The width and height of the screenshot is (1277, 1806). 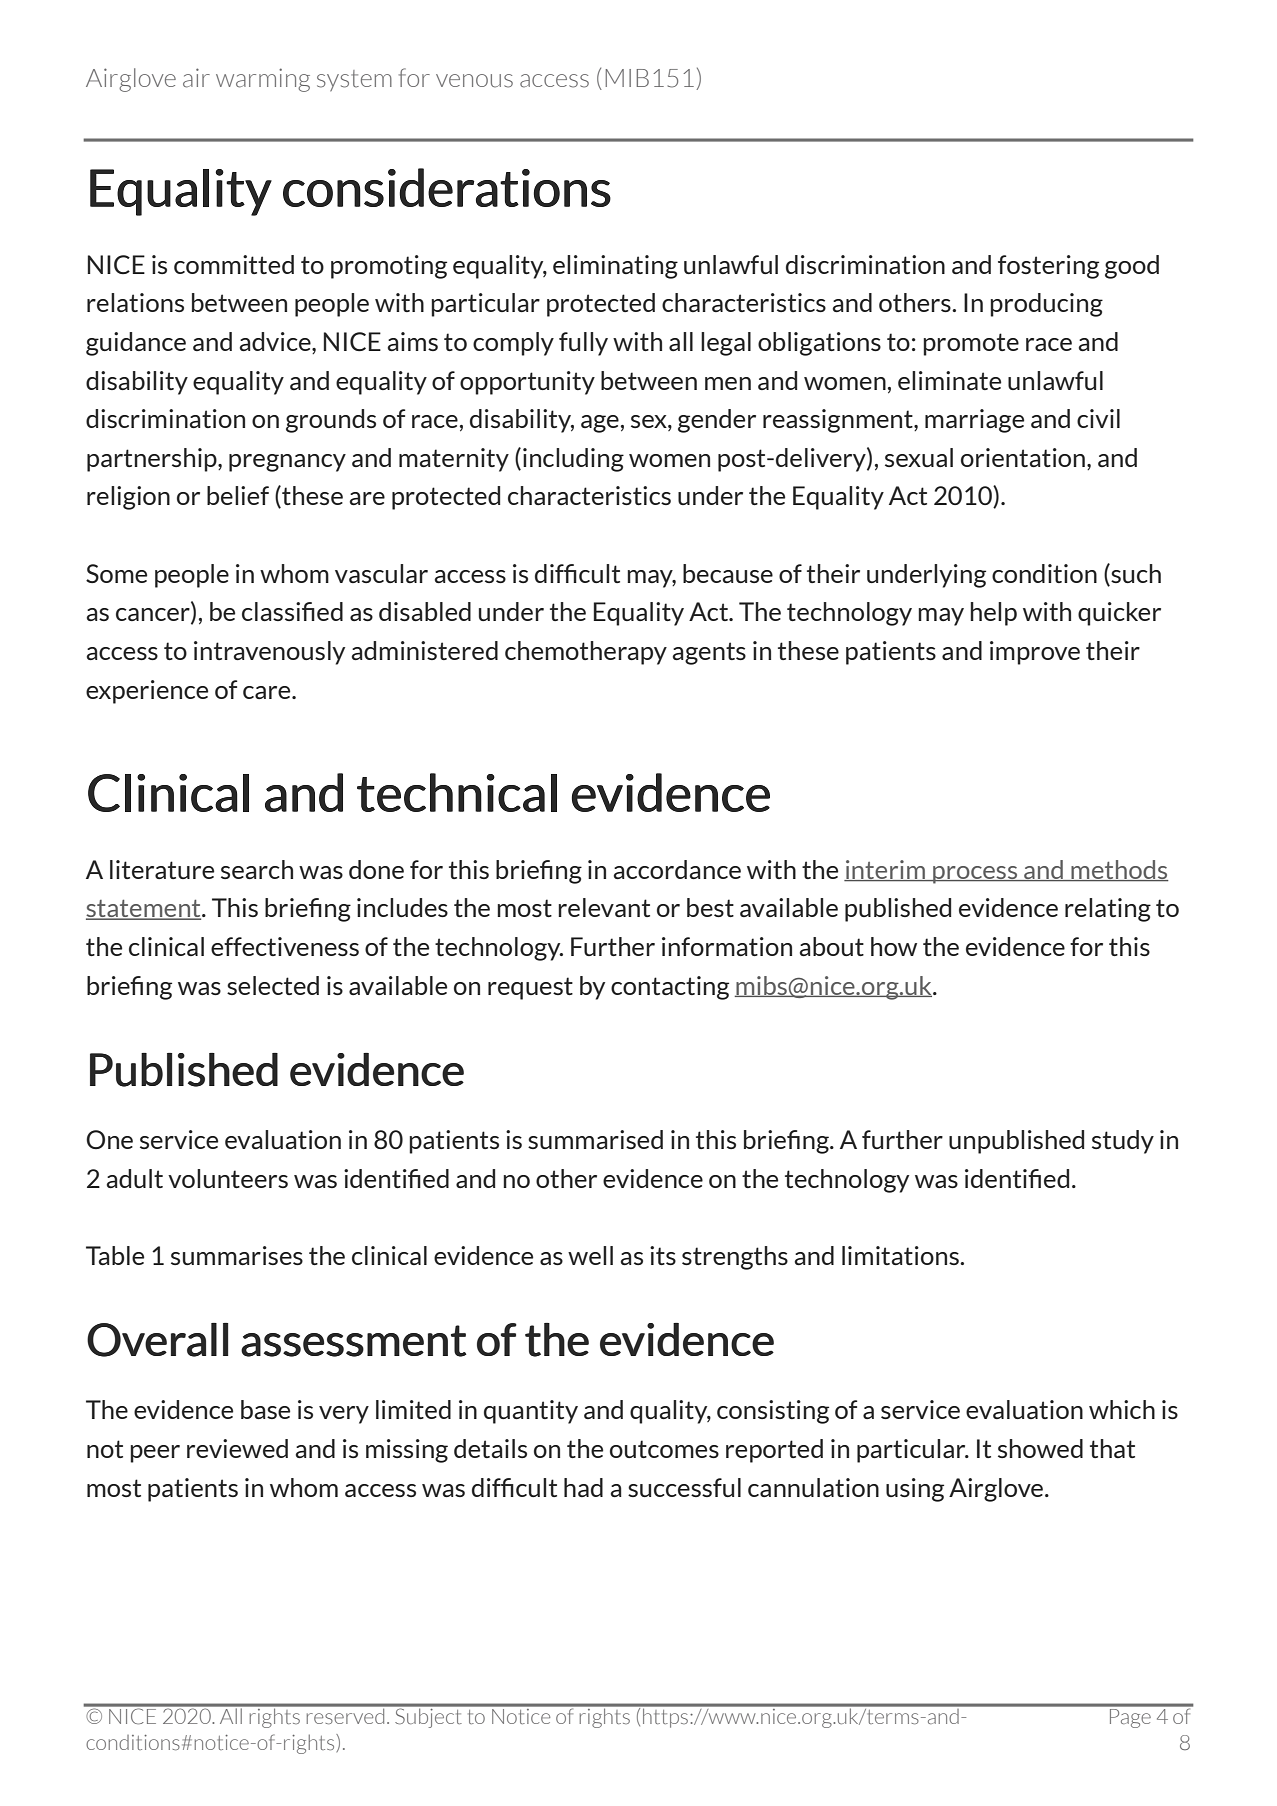 What do you see at coordinates (257, 869) in the screenshot?
I see `search` at bounding box center [257, 869].
